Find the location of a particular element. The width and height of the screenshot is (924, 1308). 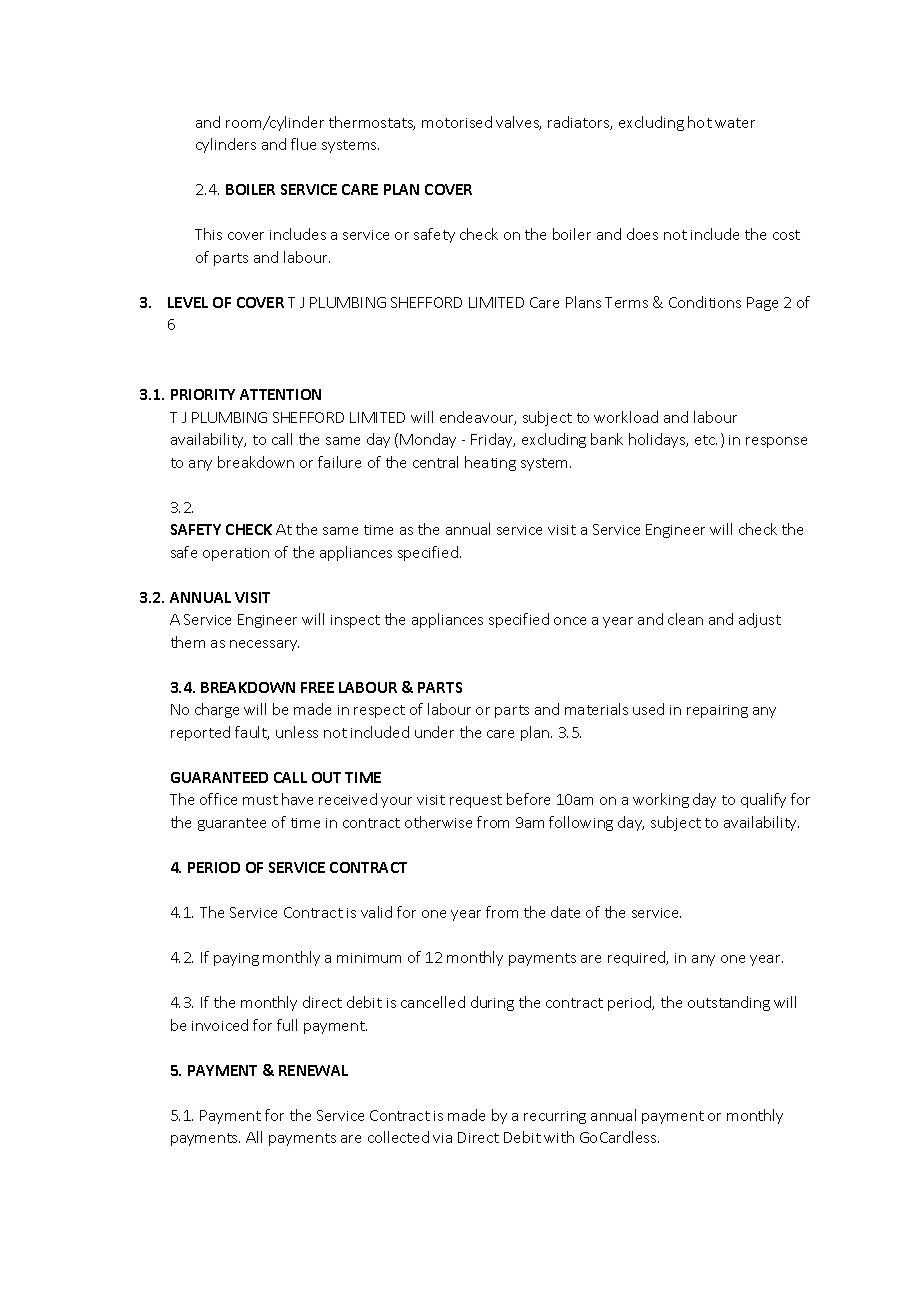

clean is located at coordinates (685, 619).
